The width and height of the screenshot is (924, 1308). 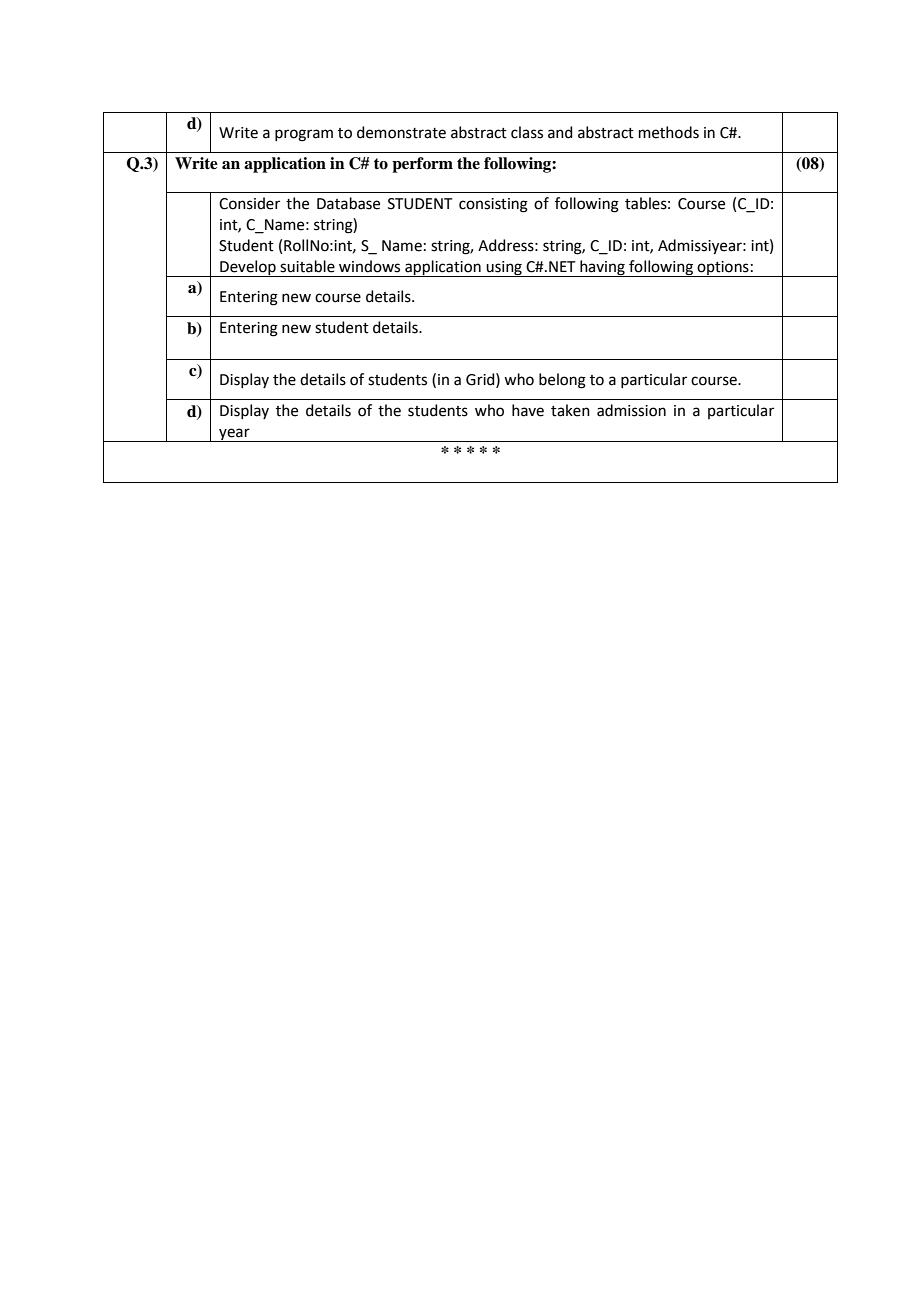 I want to click on suitable, so click(x=307, y=266).
